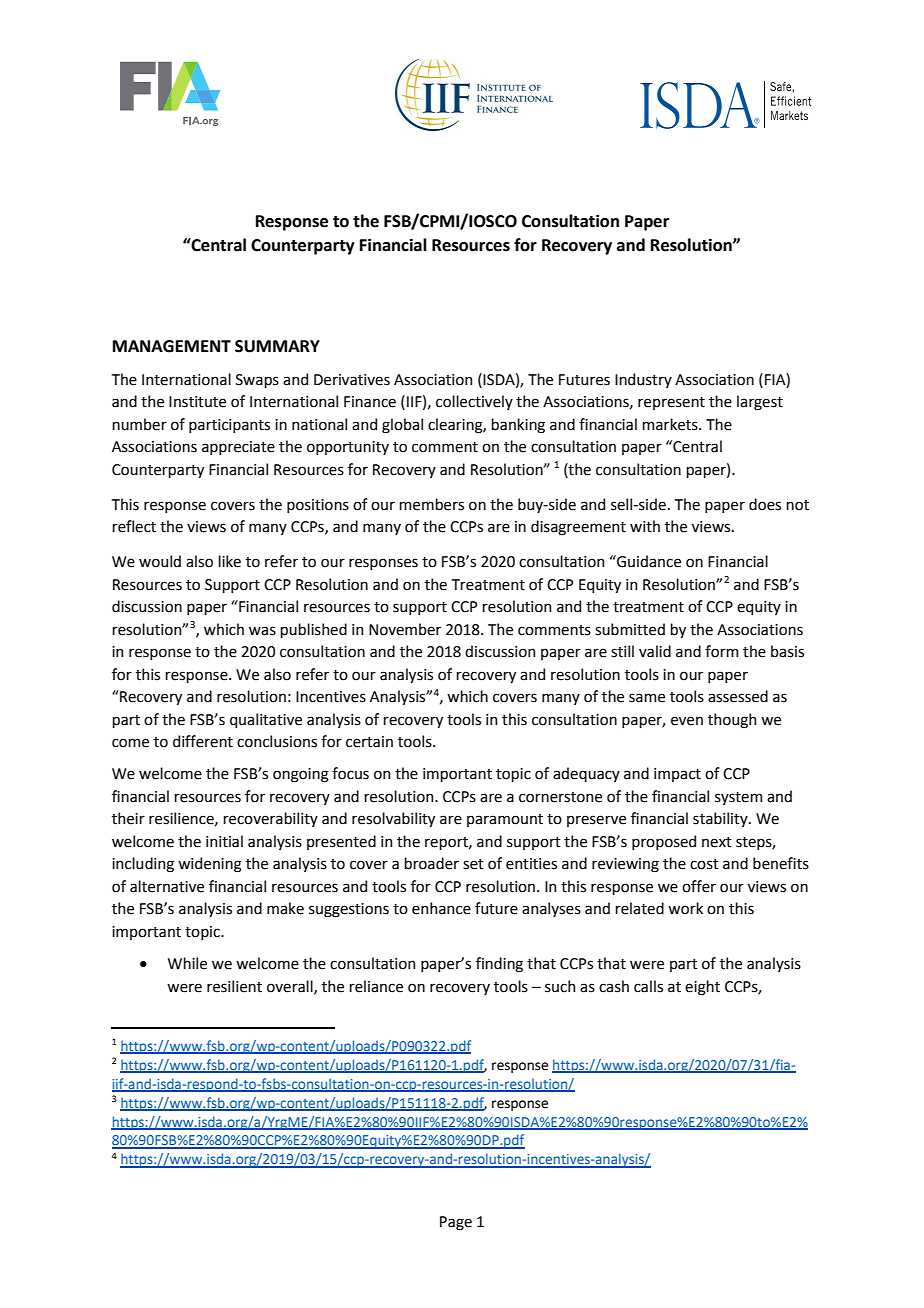 The image size is (924, 1308). What do you see at coordinates (456, 1223) in the screenshot?
I see `Page` at bounding box center [456, 1223].
